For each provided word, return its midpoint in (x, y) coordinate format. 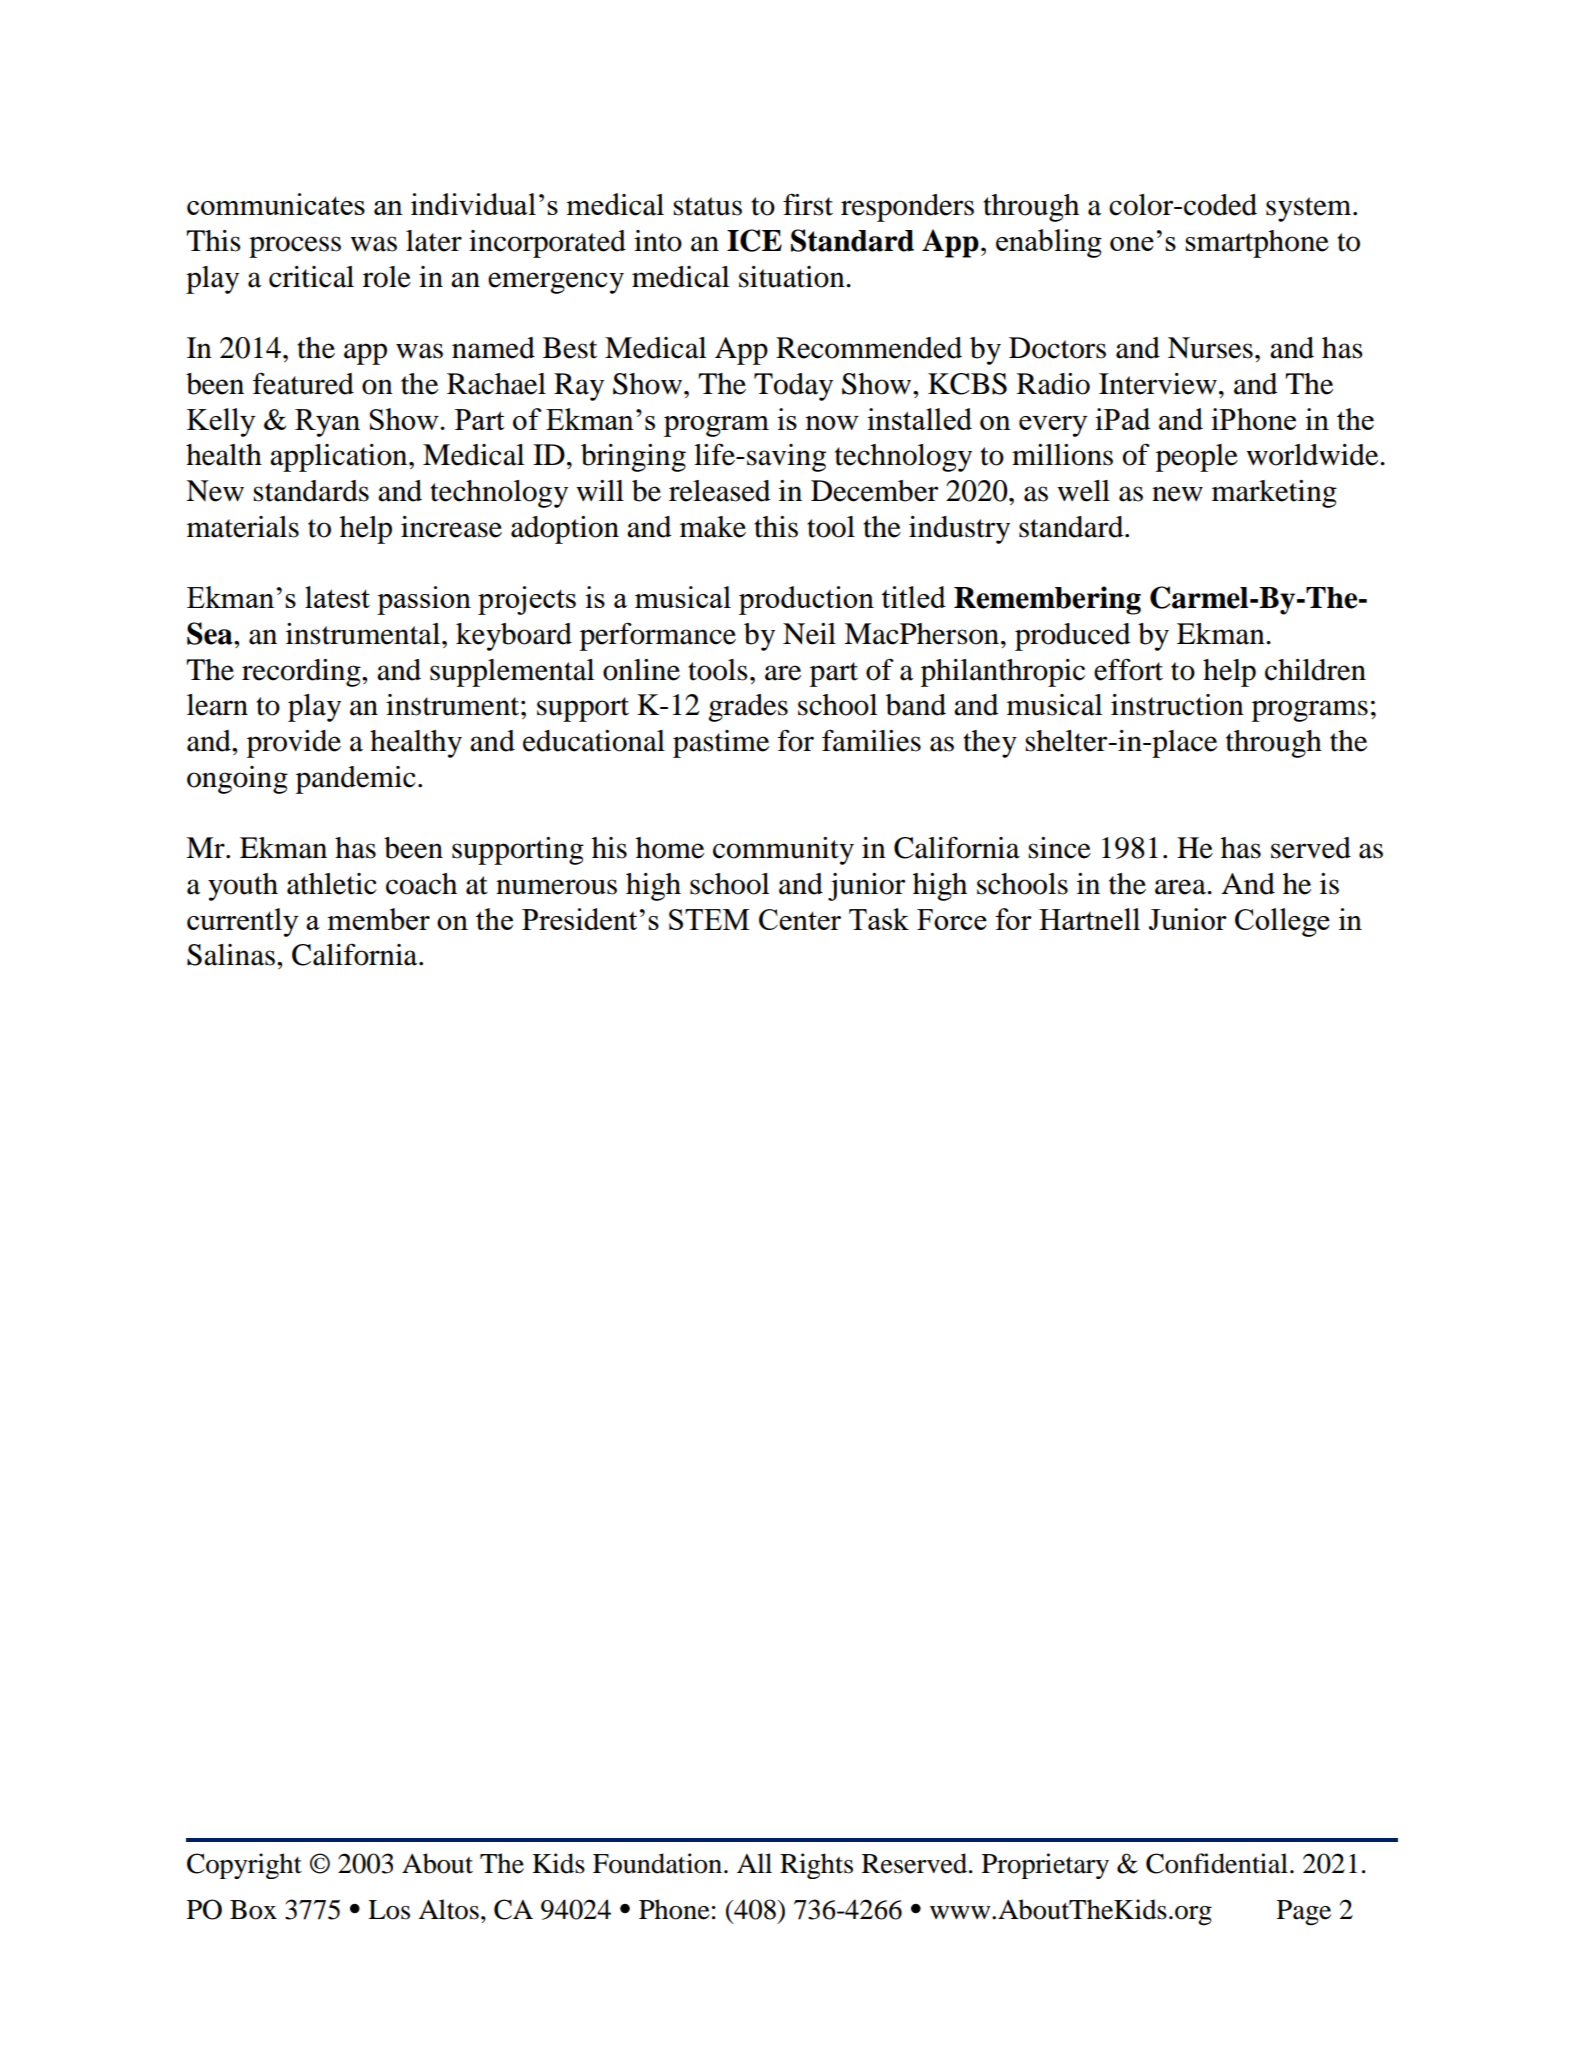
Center (800, 919)
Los (389, 1910)
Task (879, 919)
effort (1128, 669)
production (806, 600)
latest (337, 597)
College (1282, 922)
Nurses (1210, 348)
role (387, 277)
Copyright (244, 1866)
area (1181, 887)
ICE (754, 240)
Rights (816, 1866)
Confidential (1217, 1863)
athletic (332, 884)
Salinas (231, 955)
